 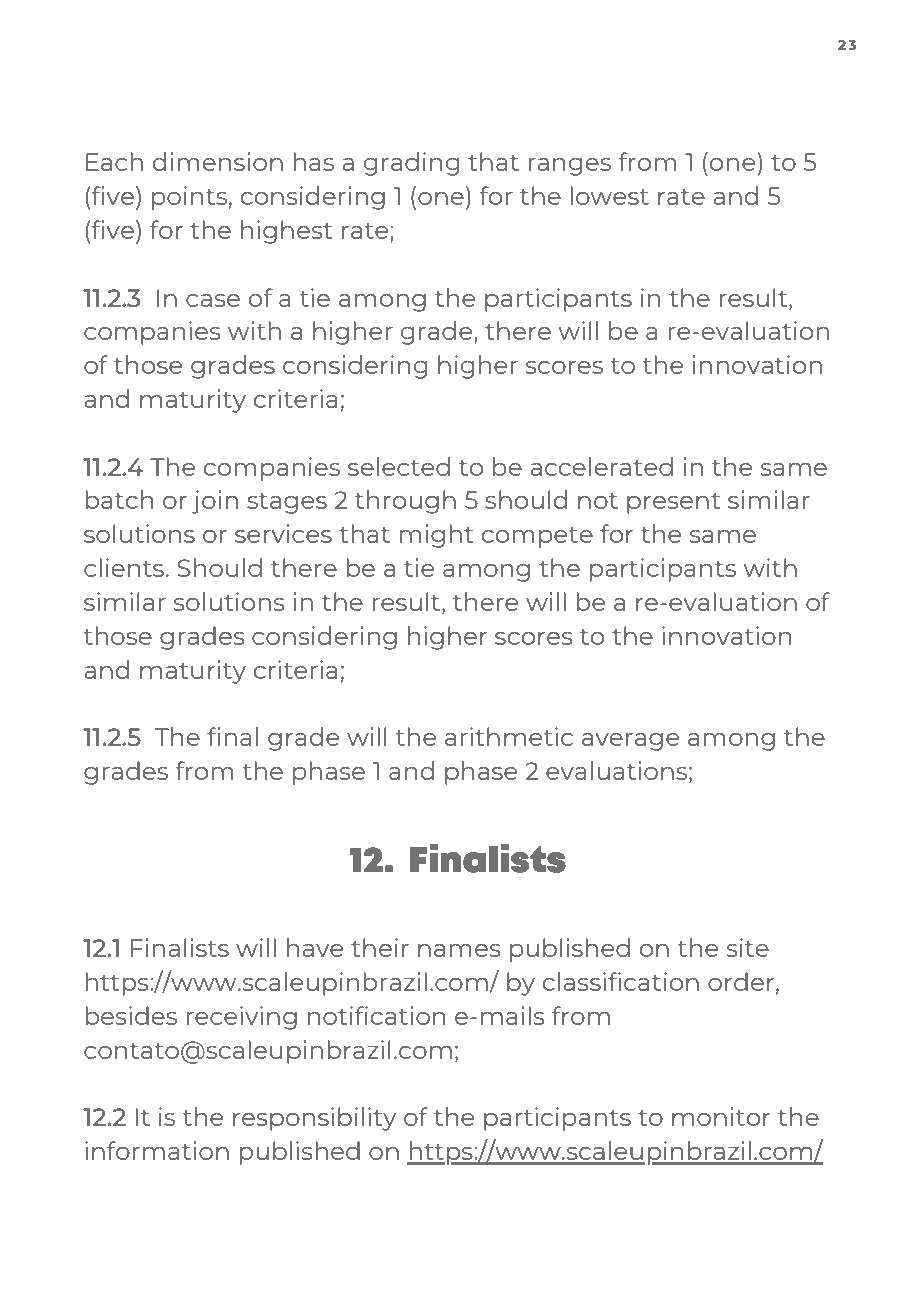 I want to click on site, so click(x=748, y=947).
